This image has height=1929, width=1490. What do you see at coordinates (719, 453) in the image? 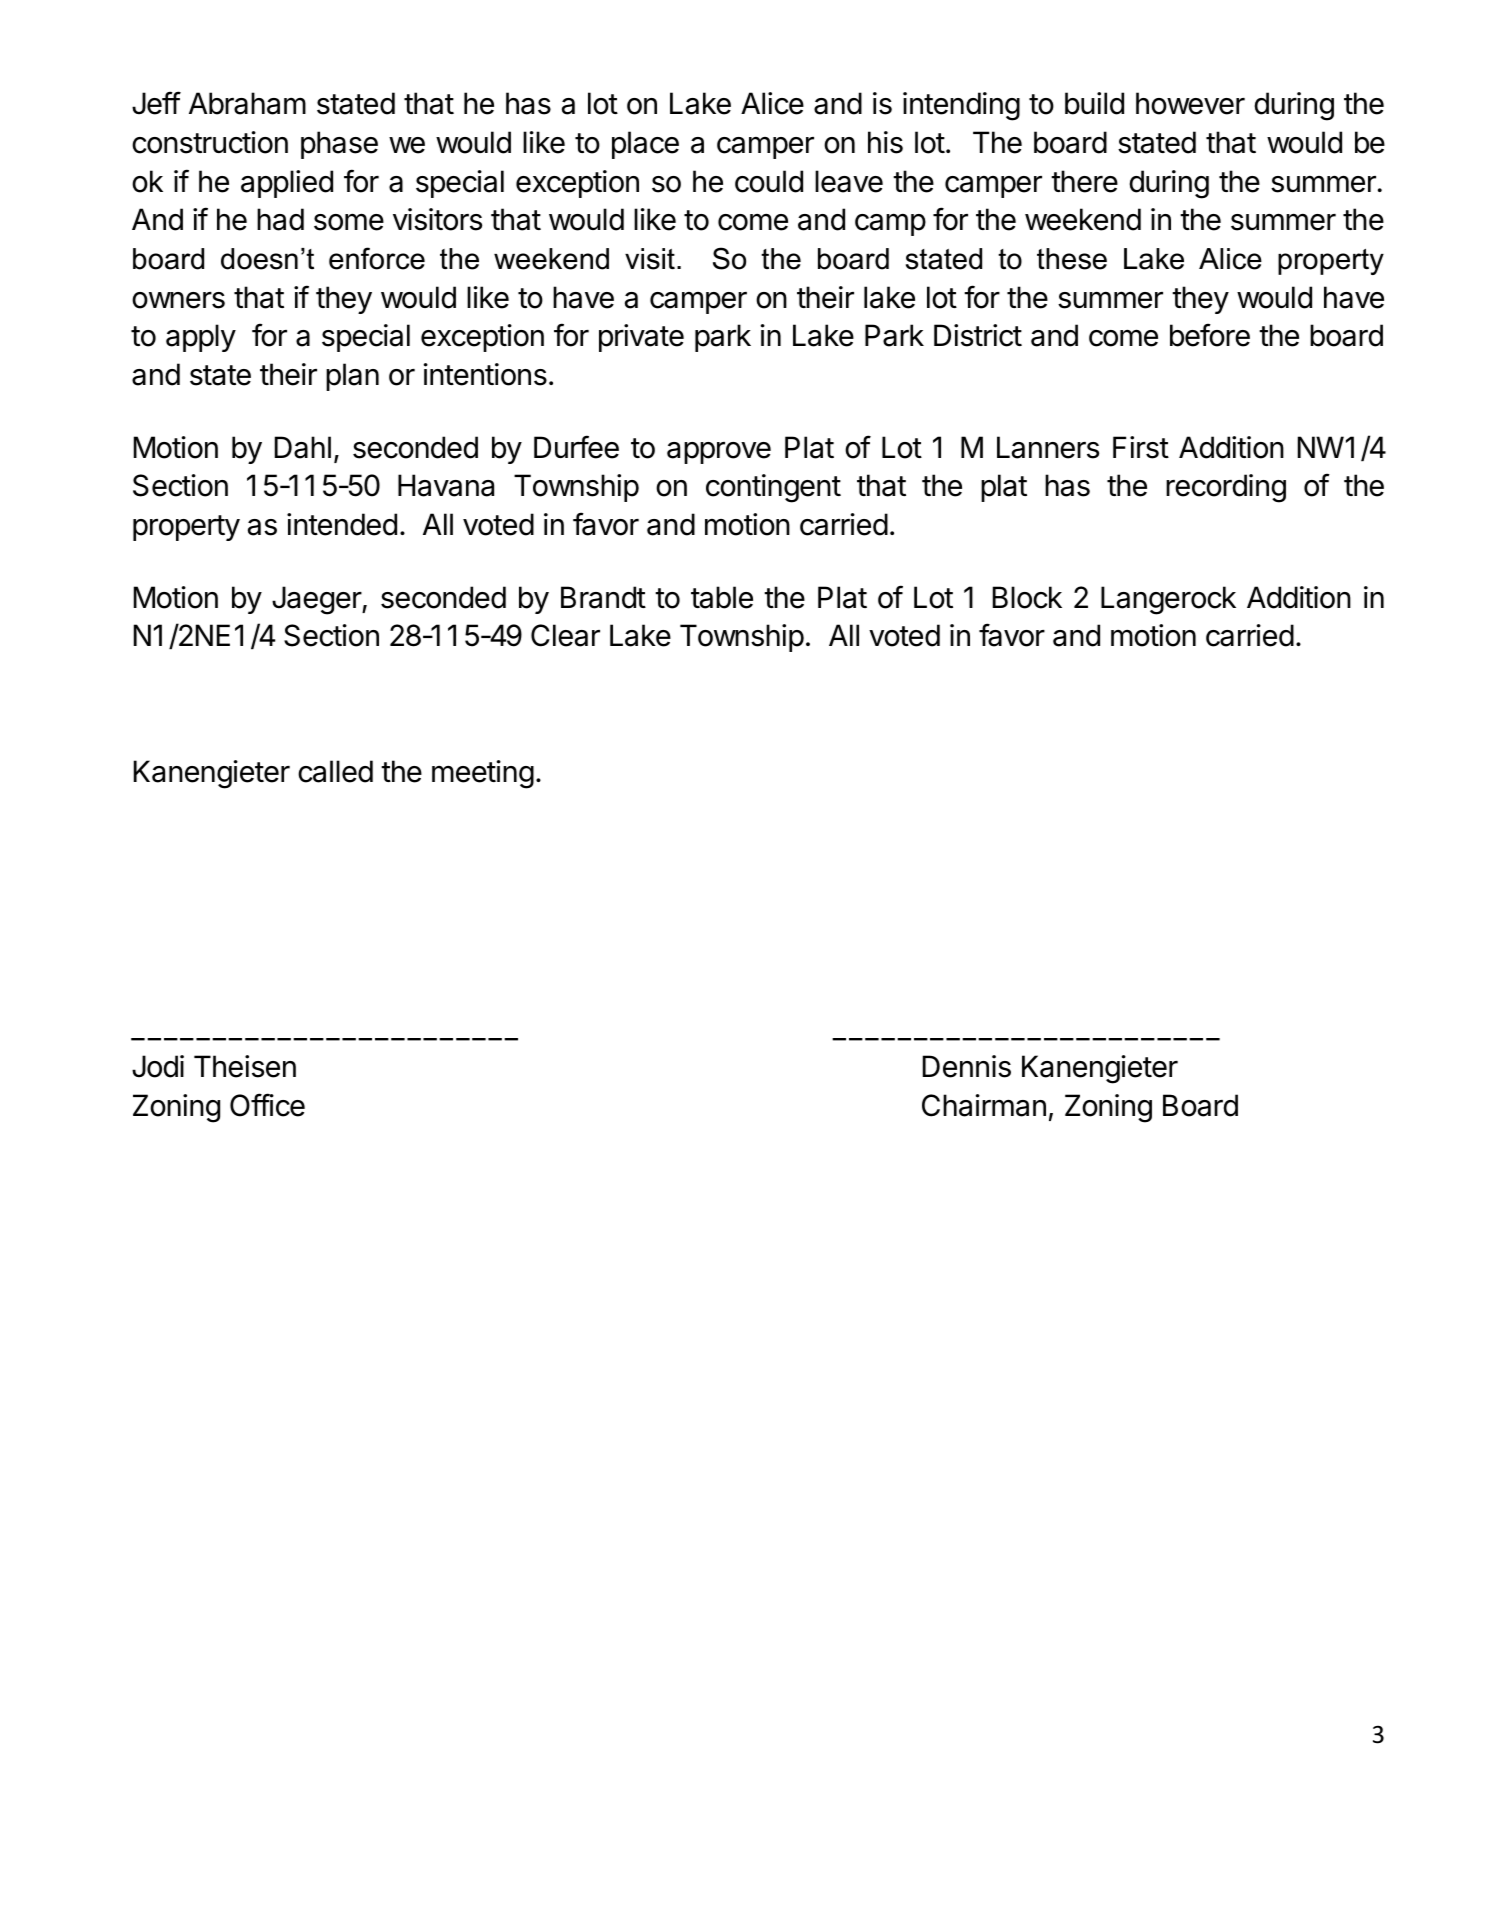
I see `approve` at bounding box center [719, 453].
